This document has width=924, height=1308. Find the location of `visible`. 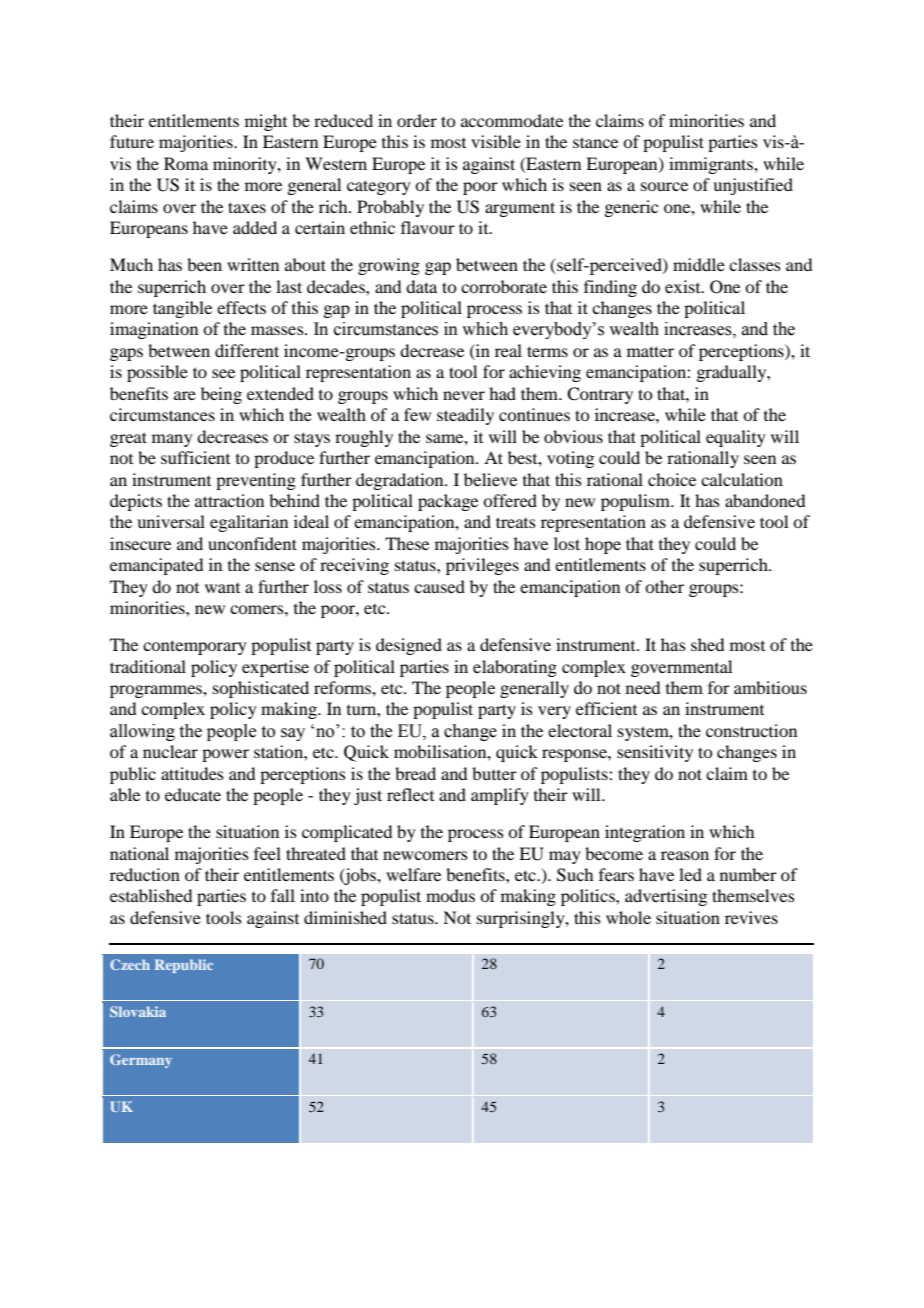

visible is located at coordinates (496, 141).
